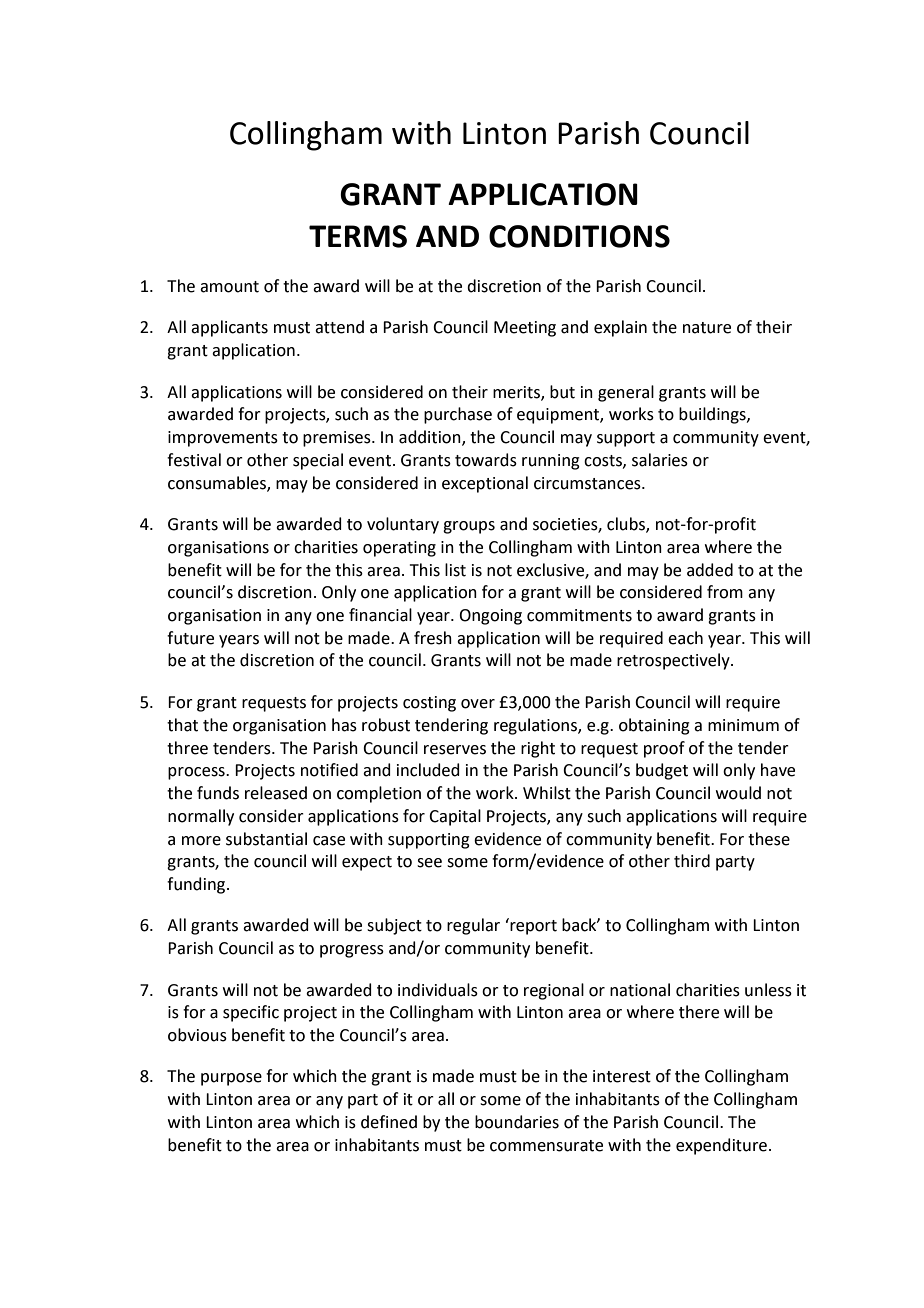 This page has height=1308, width=924. Describe the element at coordinates (266, 839) in the page. I see `substantial` at that location.
